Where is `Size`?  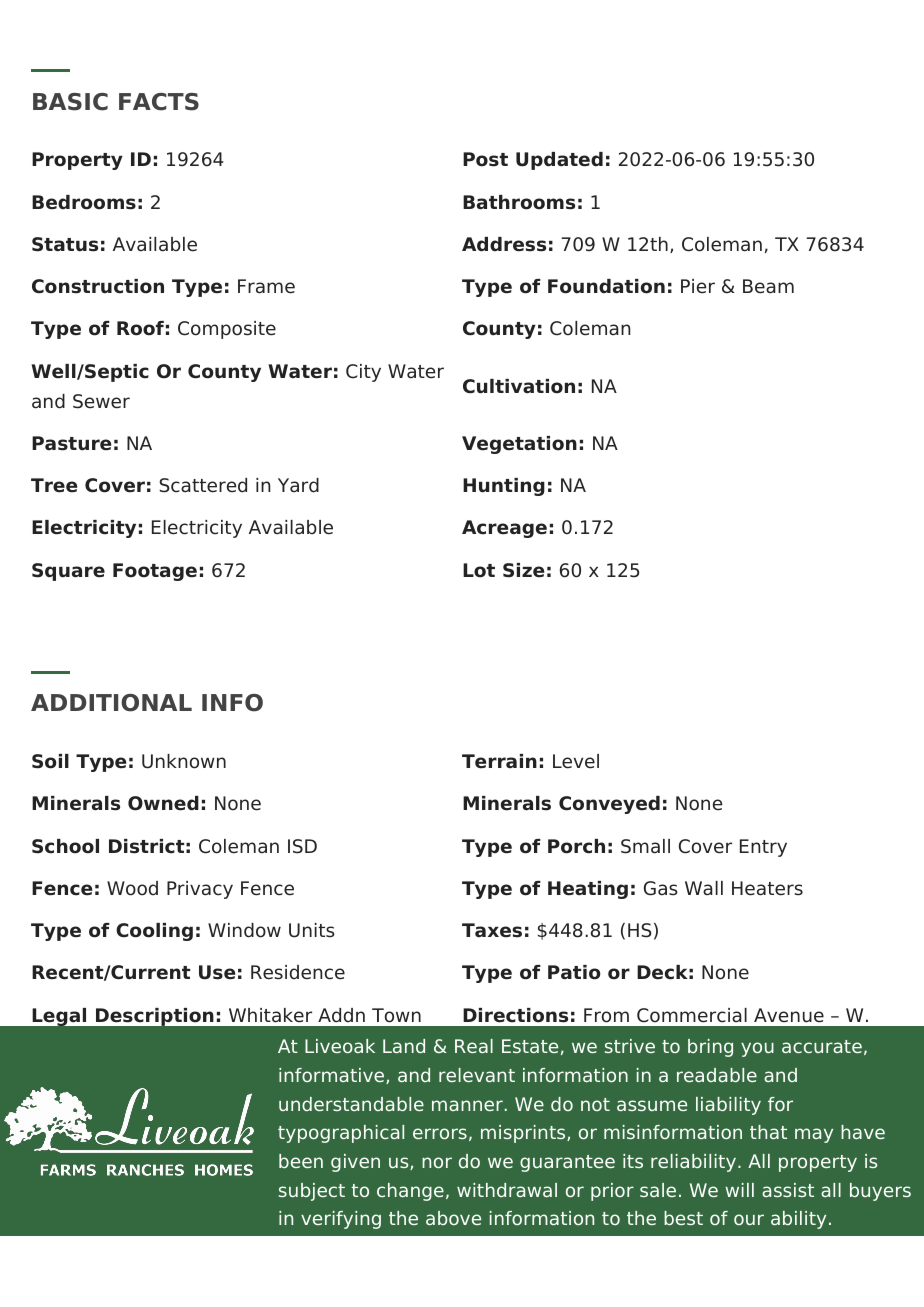 Size is located at coordinates (523, 570).
